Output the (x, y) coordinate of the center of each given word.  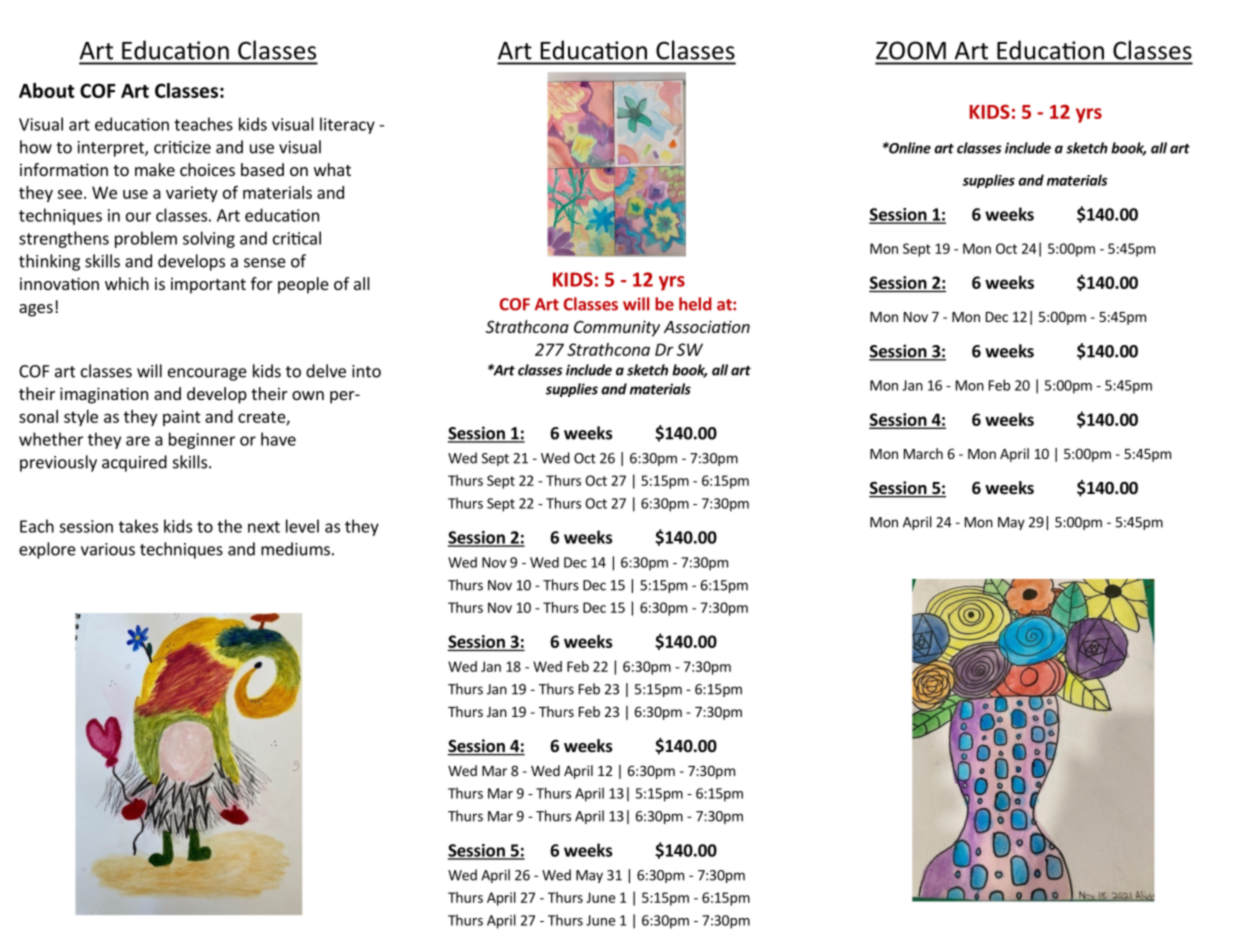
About (47, 90)
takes (138, 526)
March (923, 453)
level (302, 526)
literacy (347, 125)
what (332, 169)
